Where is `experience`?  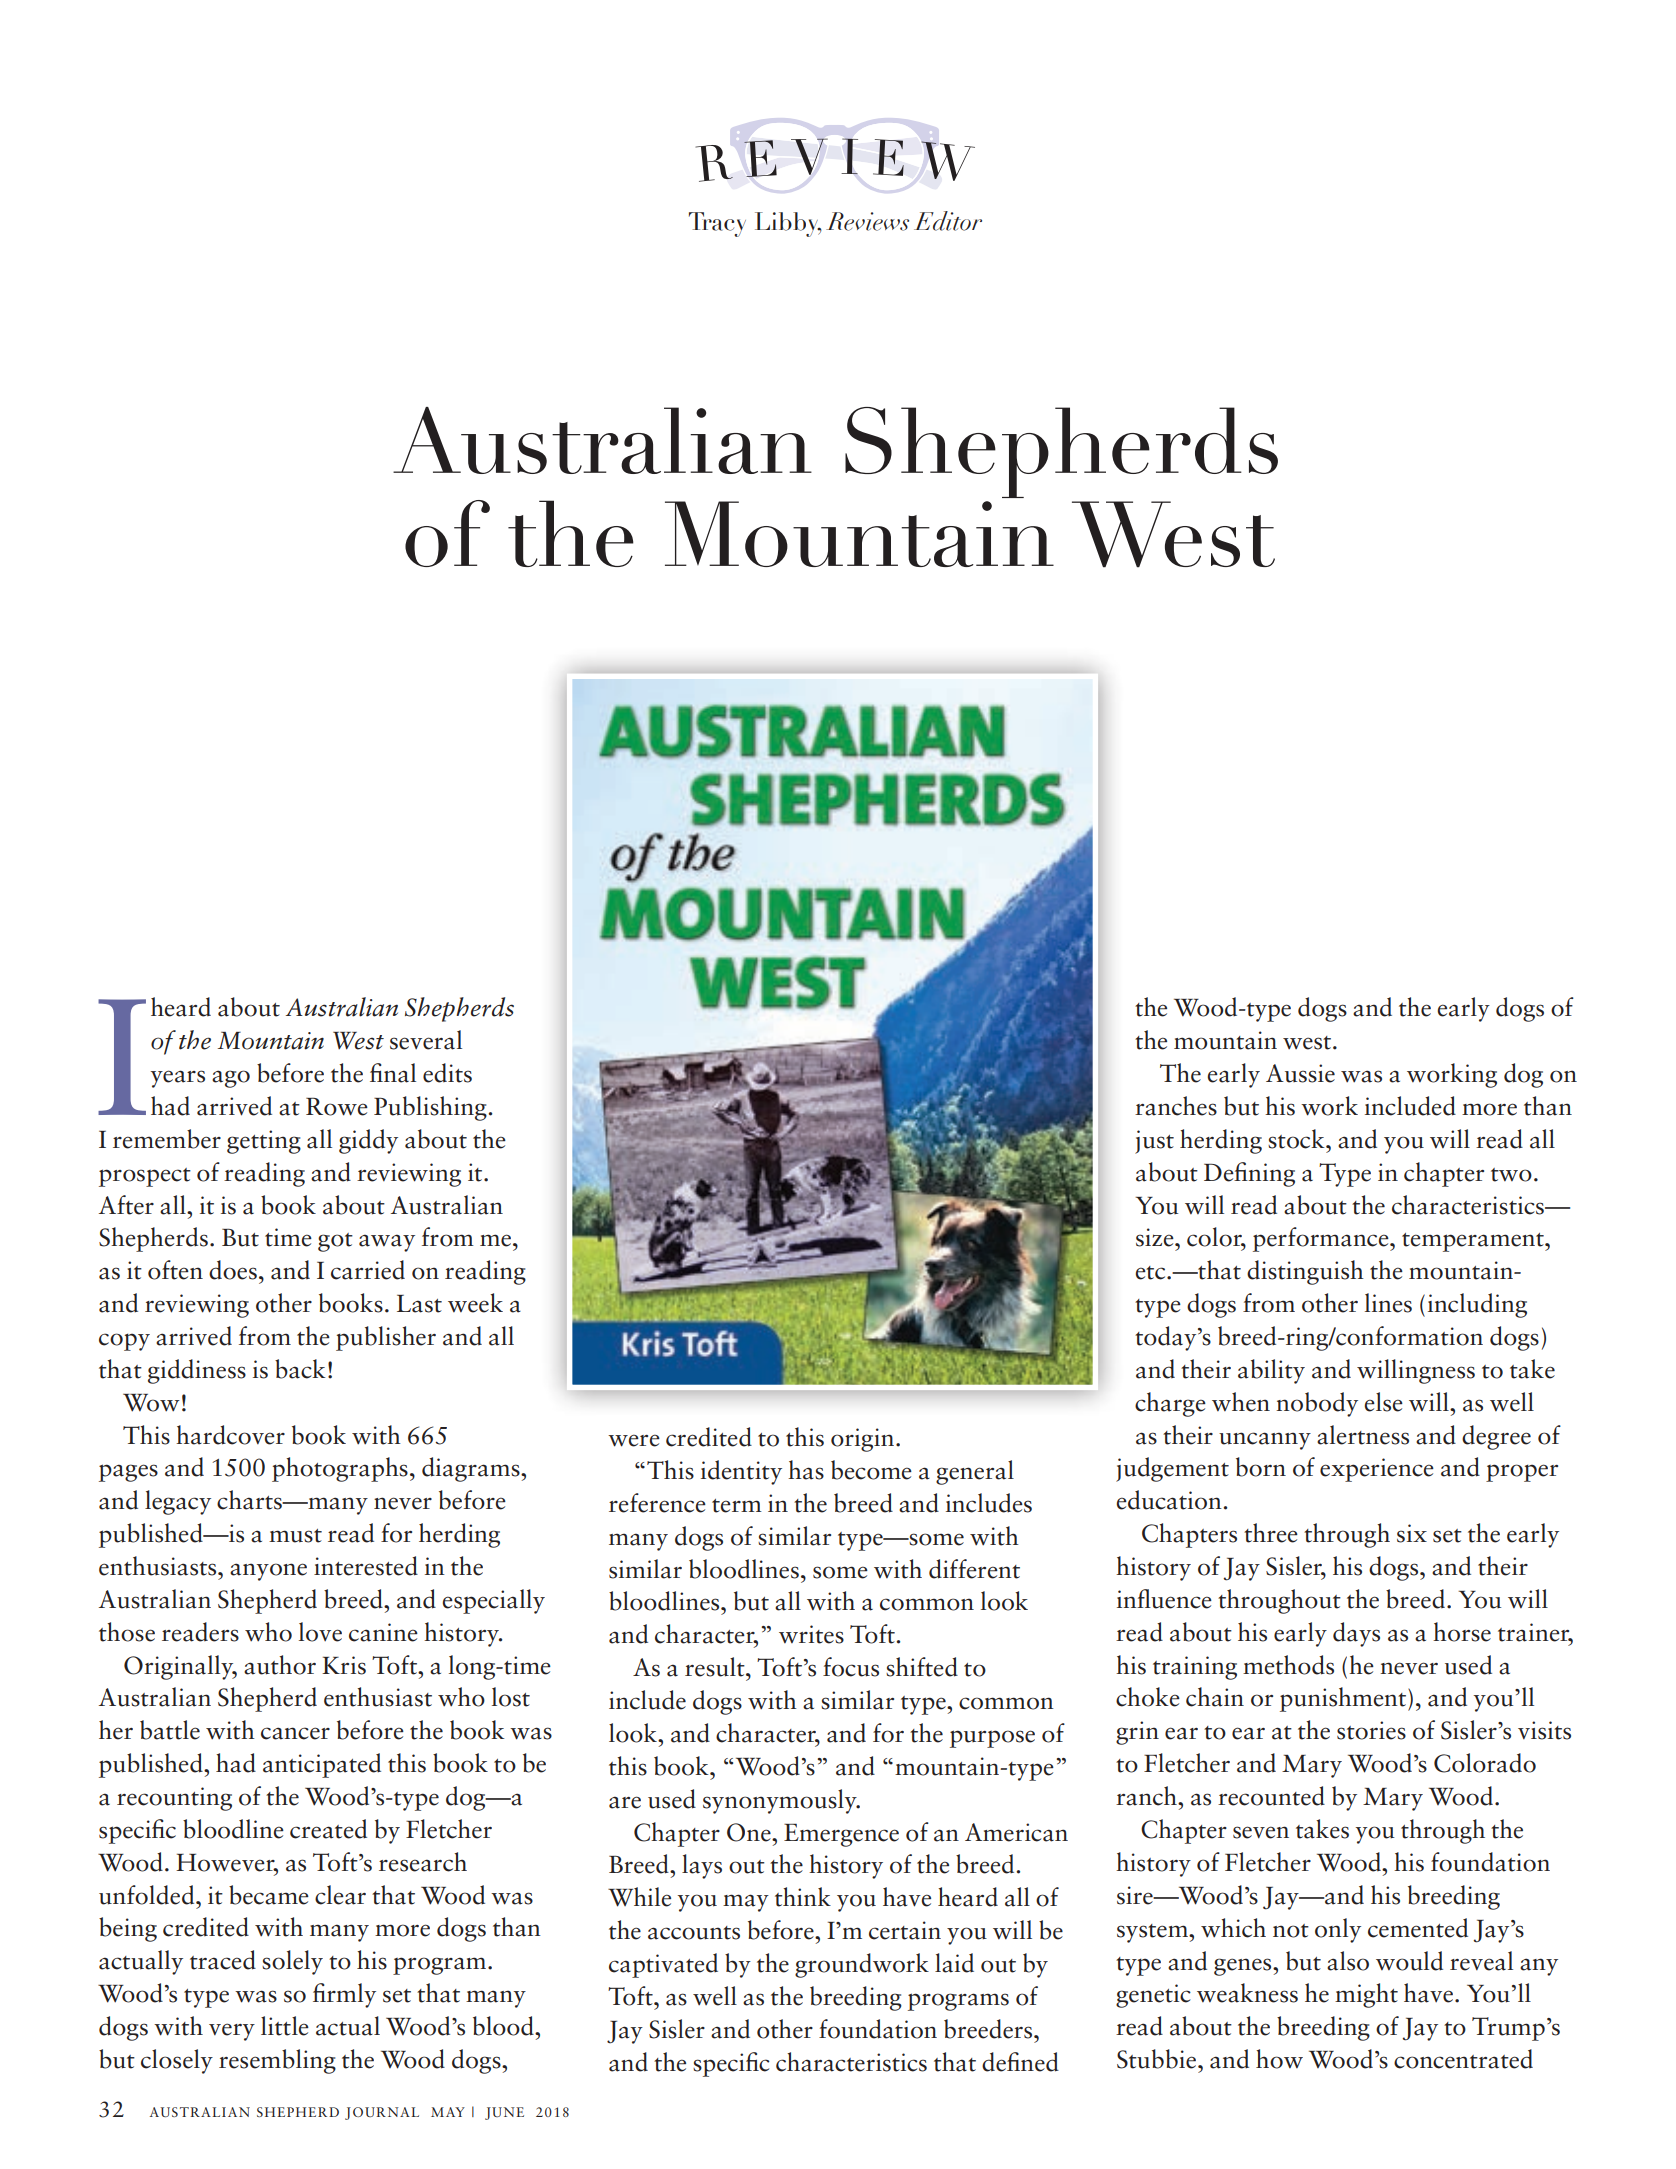 experience is located at coordinates (1377, 1470).
